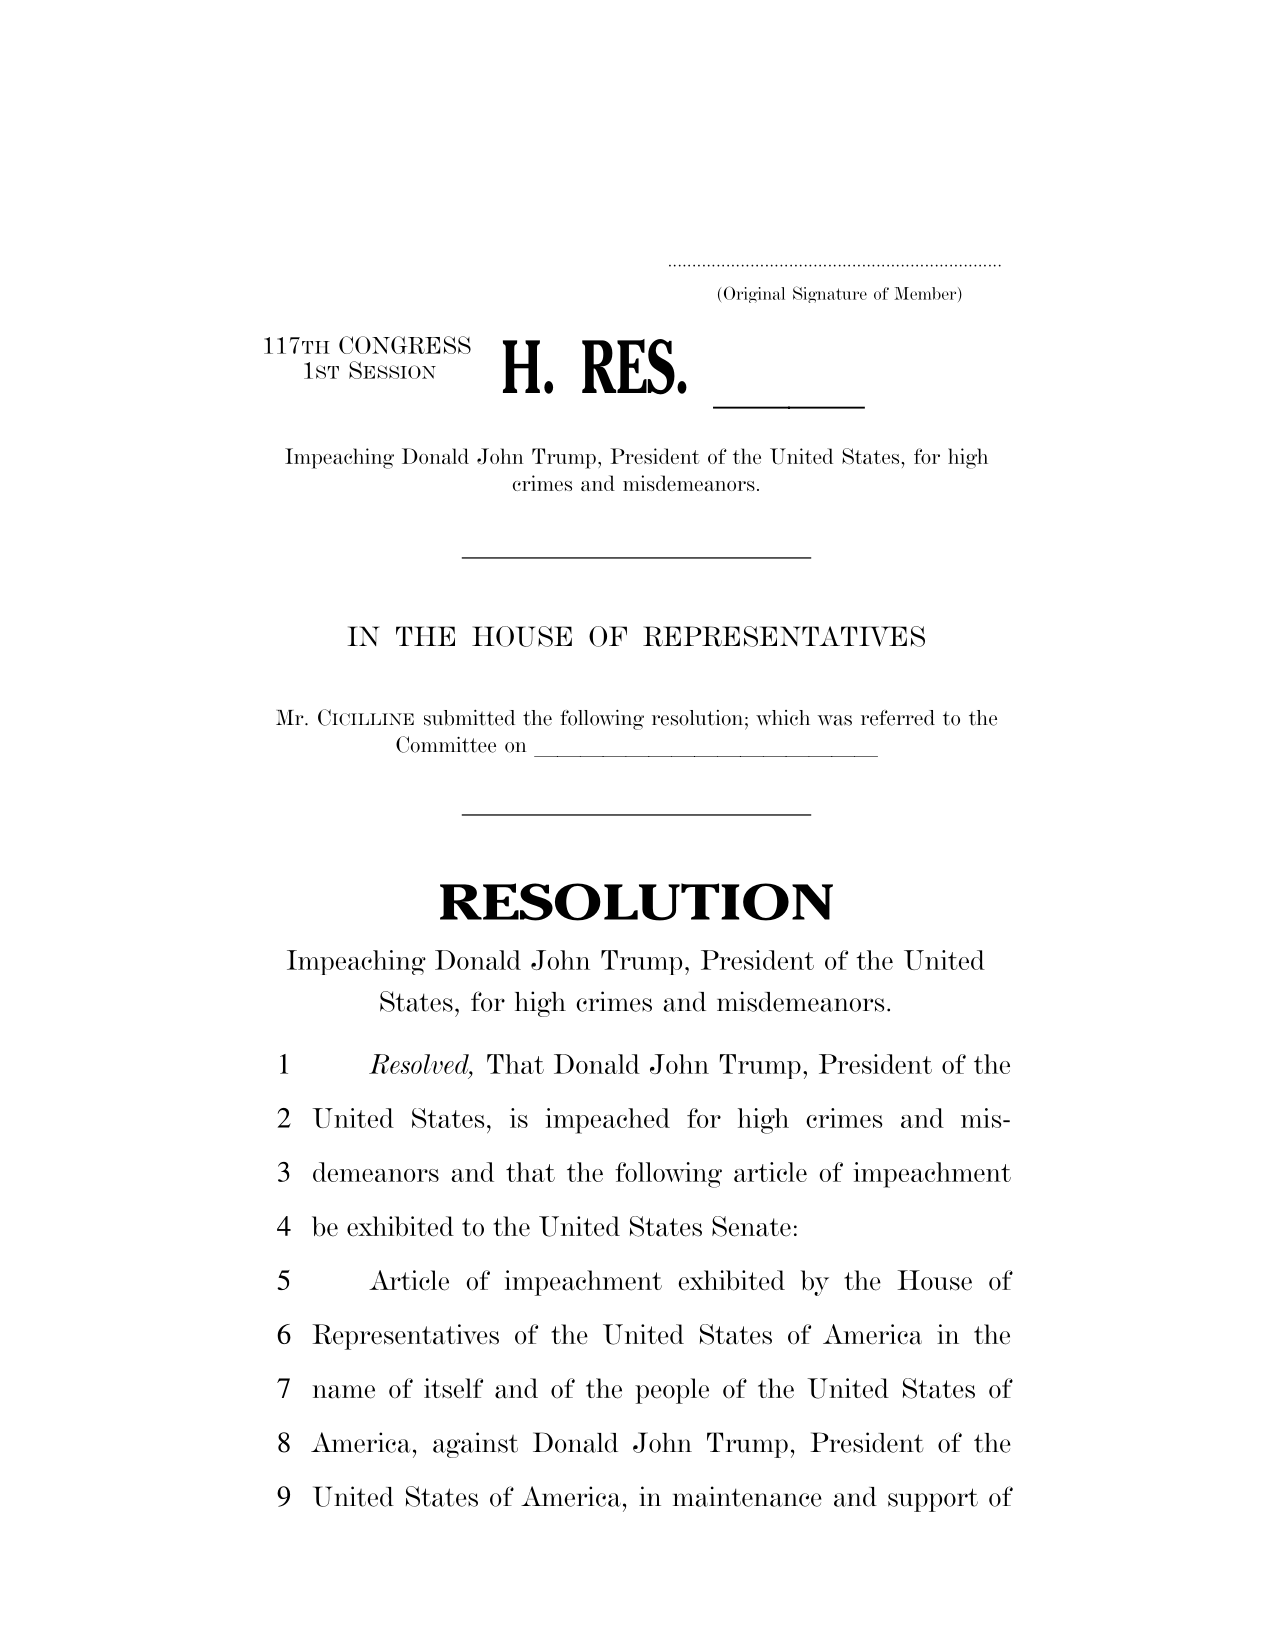 This screenshot has width=1273, height=1647. I want to click on was, so click(834, 720).
